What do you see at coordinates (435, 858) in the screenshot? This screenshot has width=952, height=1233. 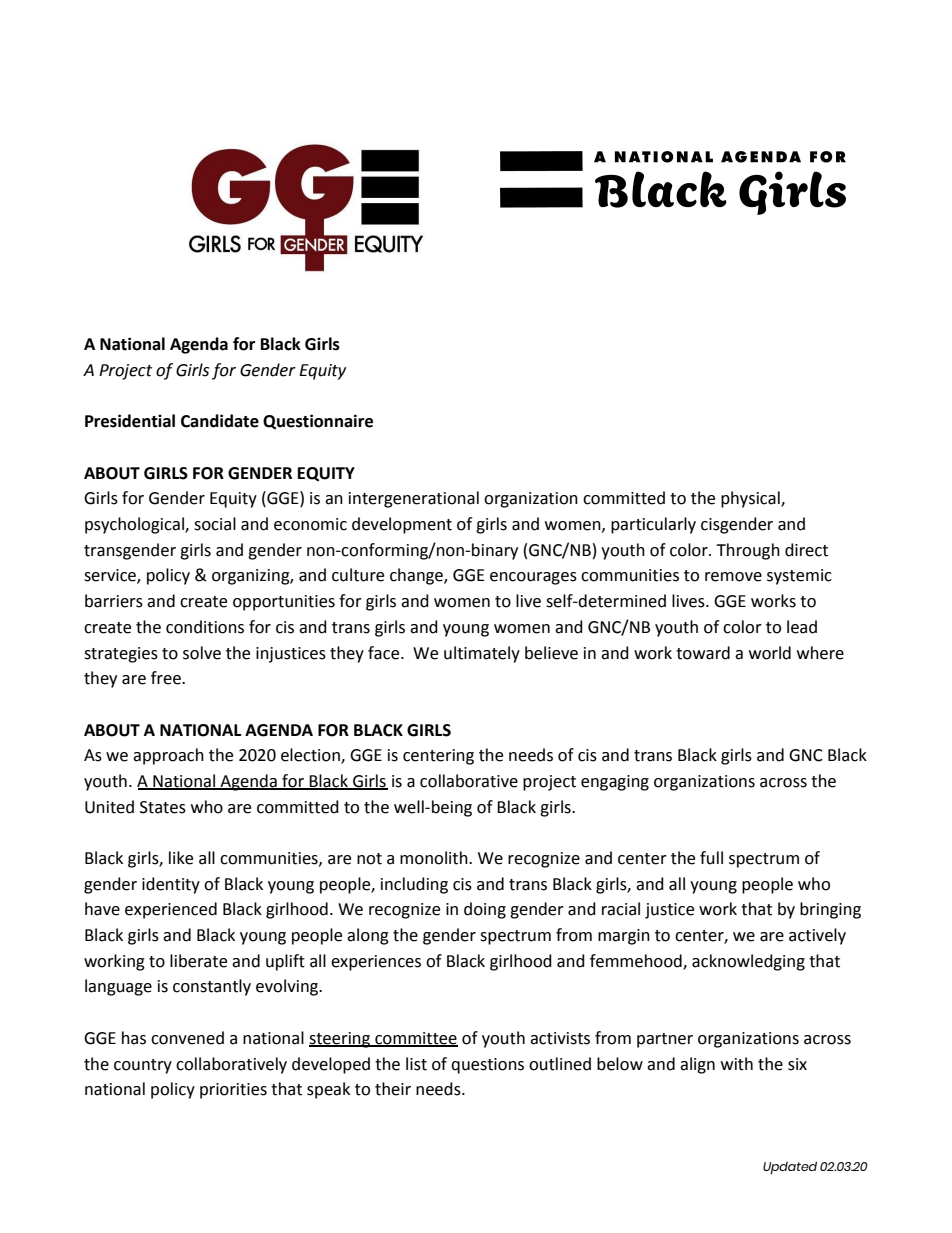 I see `monolith` at bounding box center [435, 858].
